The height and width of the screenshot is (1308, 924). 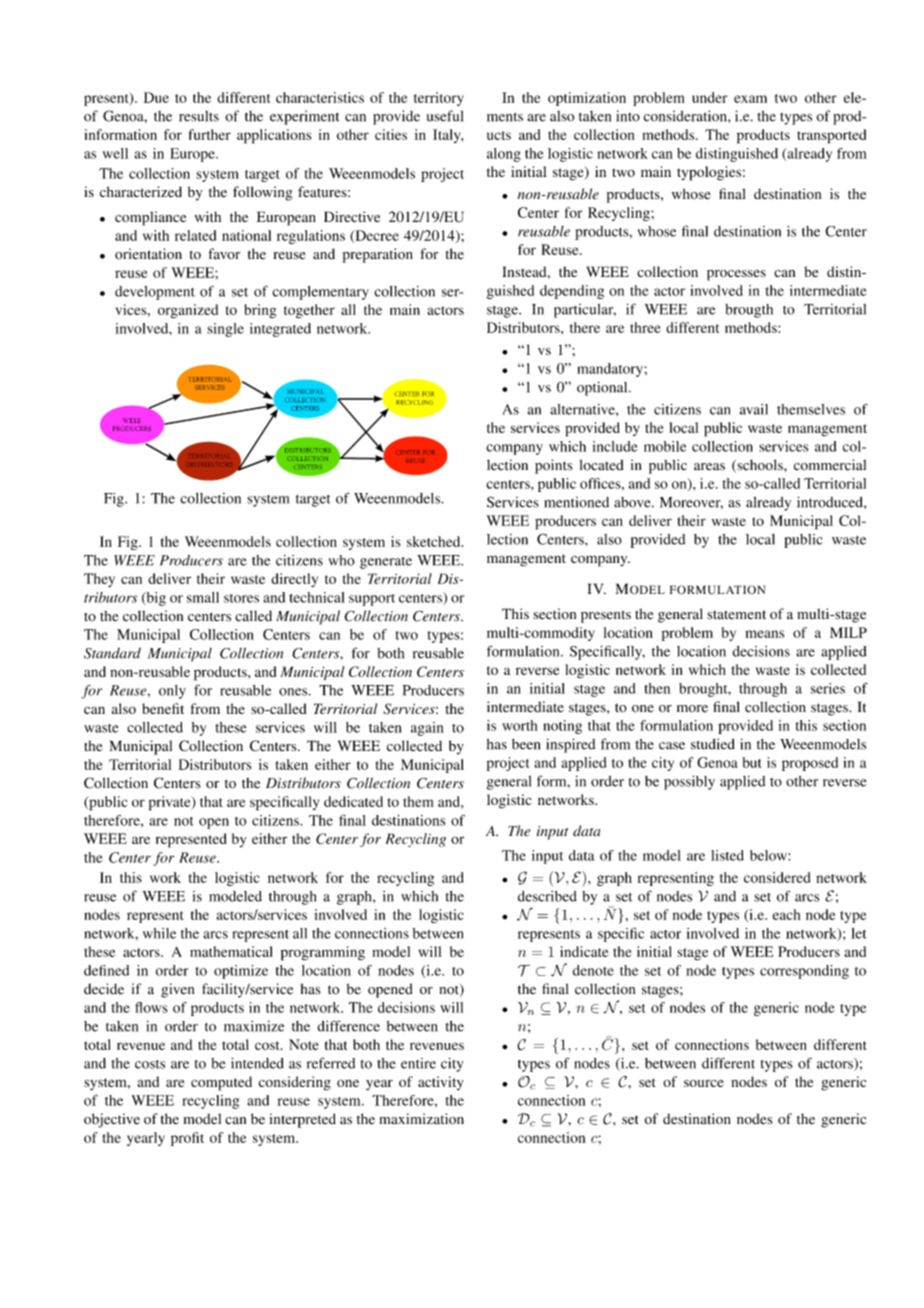 I want to click on support, so click(x=372, y=600).
